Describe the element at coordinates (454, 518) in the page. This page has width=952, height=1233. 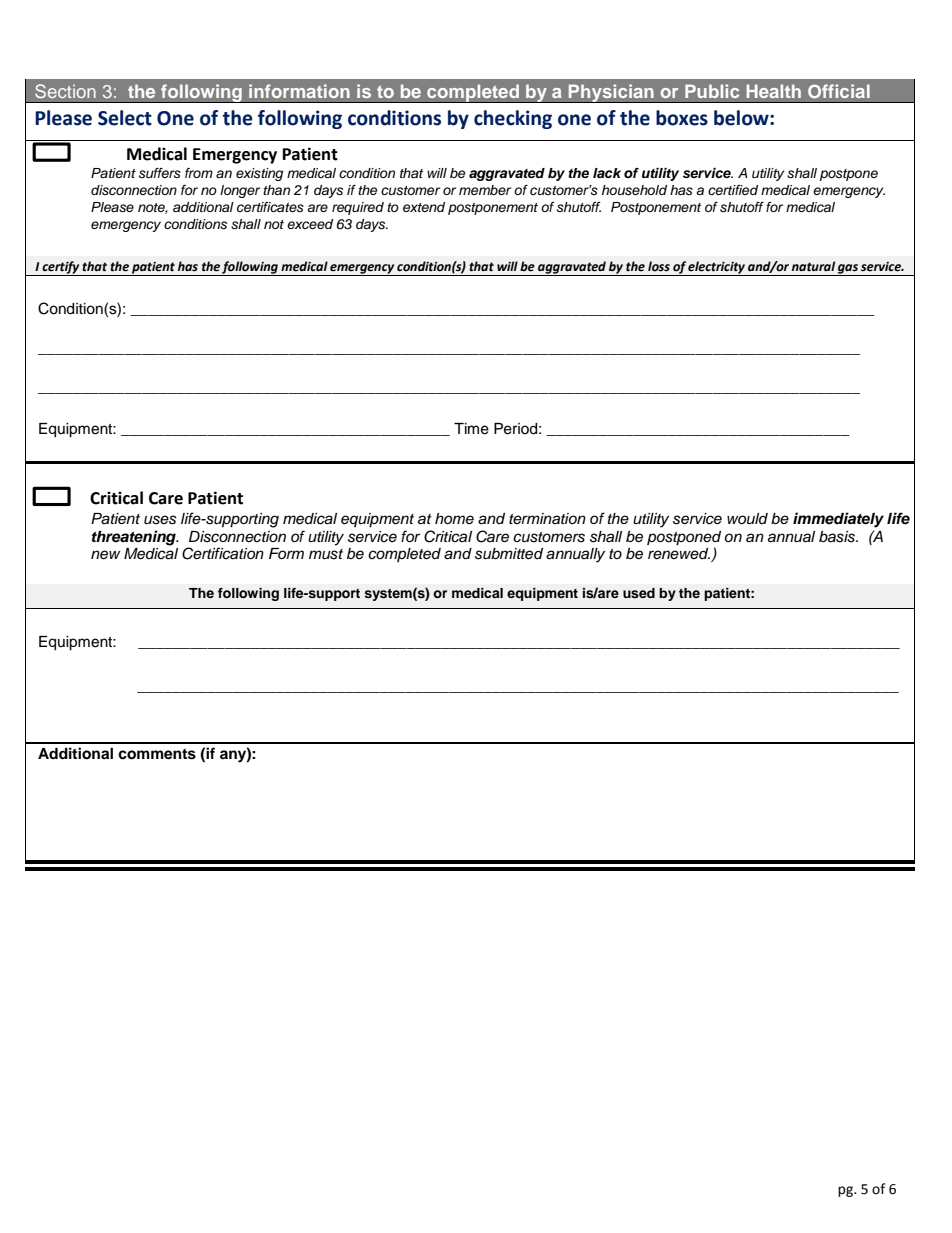
I see `home` at that location.
